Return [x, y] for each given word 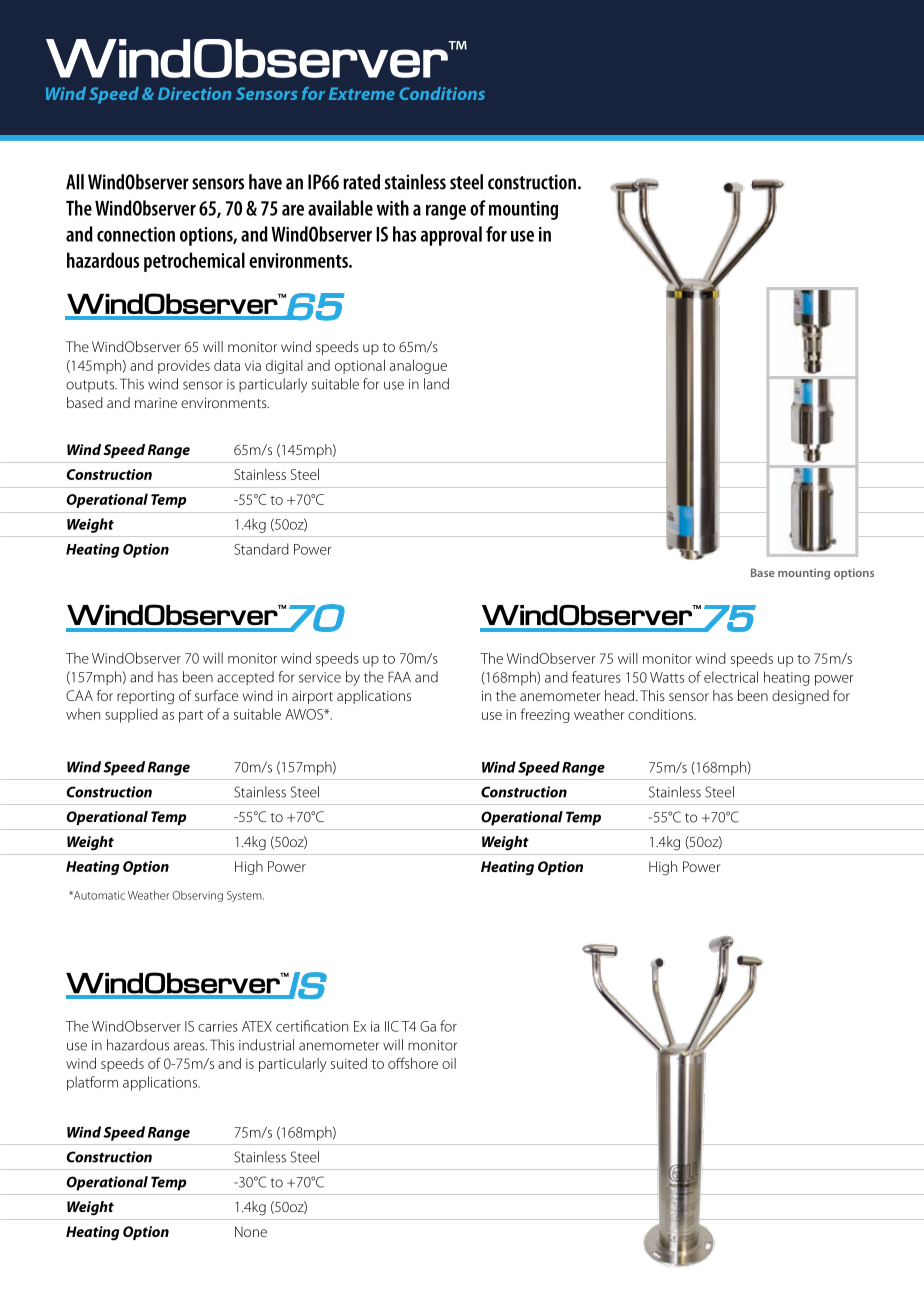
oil [449, 1063]
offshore [413, 1063]
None [251, 1231]
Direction [194, 93]
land [436, 384]
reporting [145, 698]
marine [156, 403]
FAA [399, 676]
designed [800, 697]
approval [451, 236]
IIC [392, 1026]
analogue [418, 366]
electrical [731, 677]
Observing [197, 896]
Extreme [362, 93]
